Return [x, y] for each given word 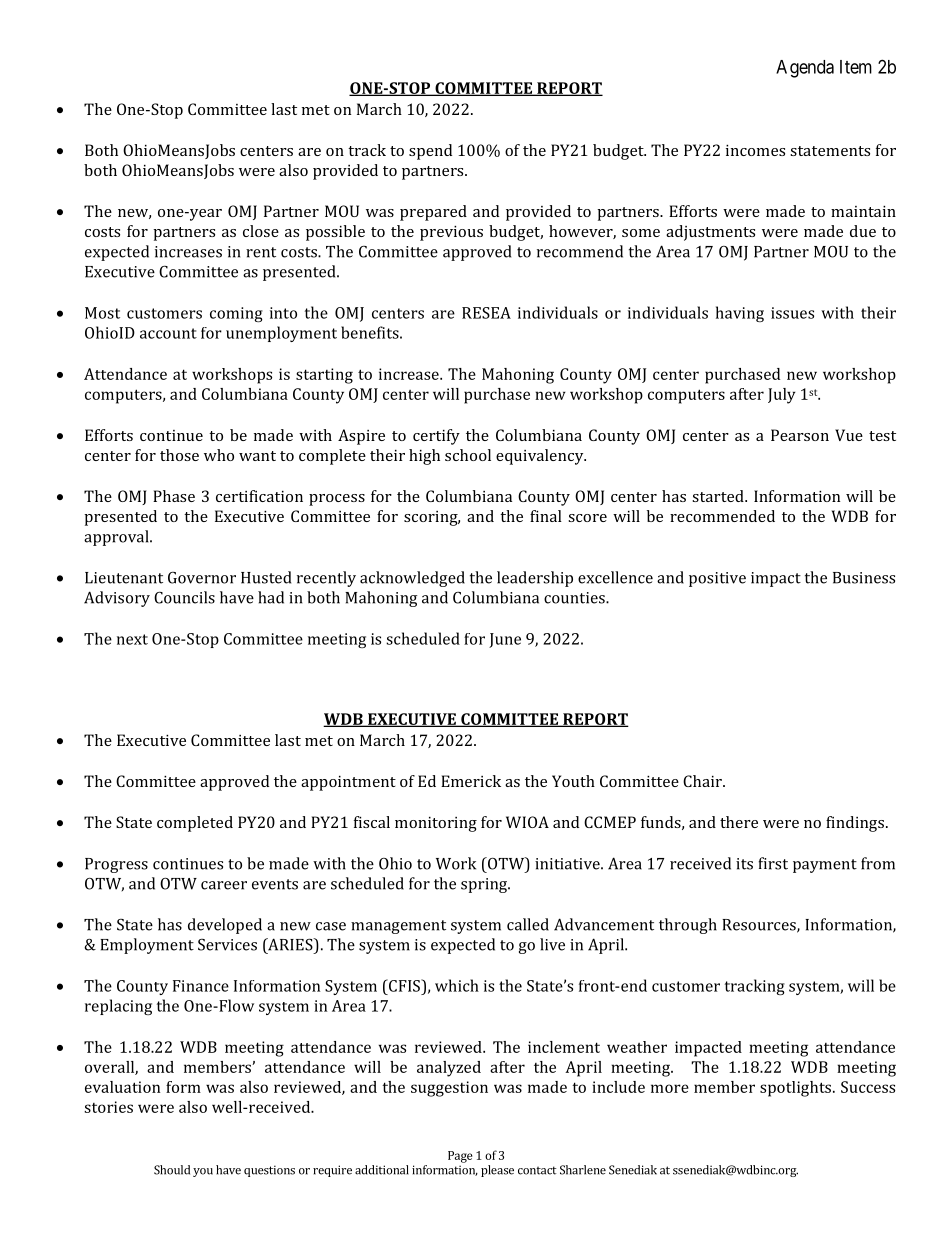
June [505, 640]
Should [172, 1170]
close [261, 231]
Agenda [805, 69]
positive [717, 579]
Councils [184, 597]
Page [460, 1157]
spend [430, 152]
